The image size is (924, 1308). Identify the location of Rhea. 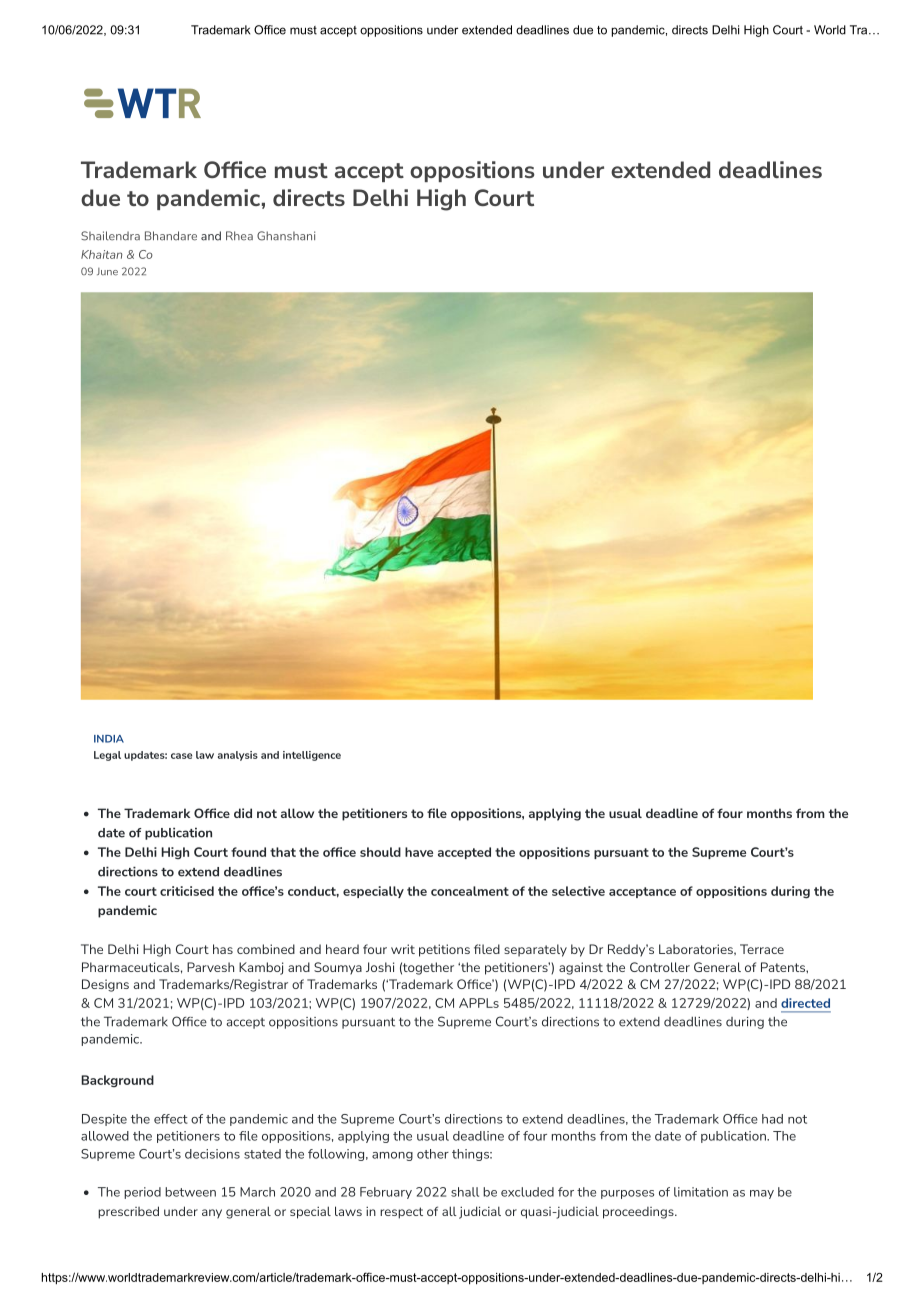
(239, 236).
